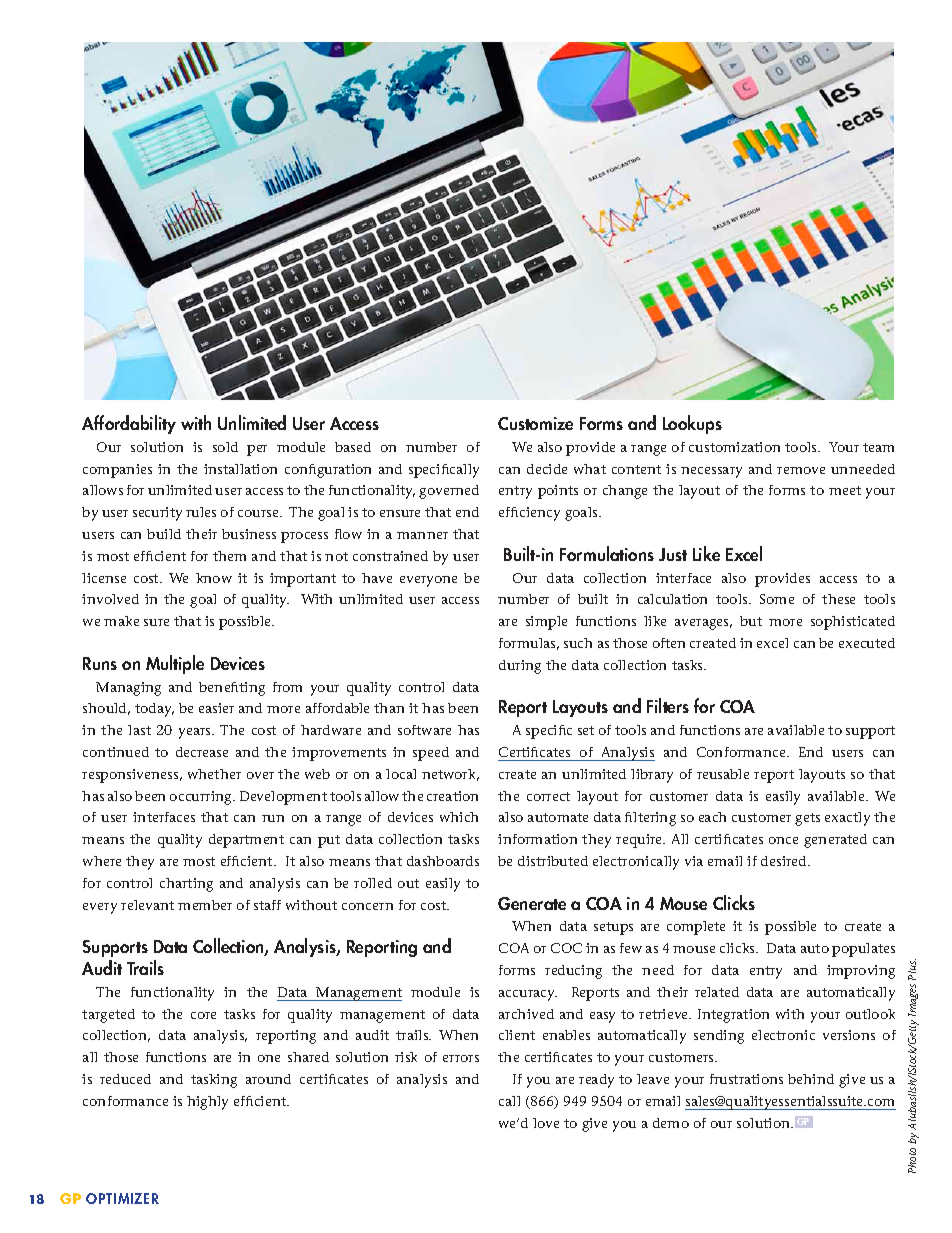 The height and width of the document is (1233, 952). I want to click on occurring, so click(202, 798).
